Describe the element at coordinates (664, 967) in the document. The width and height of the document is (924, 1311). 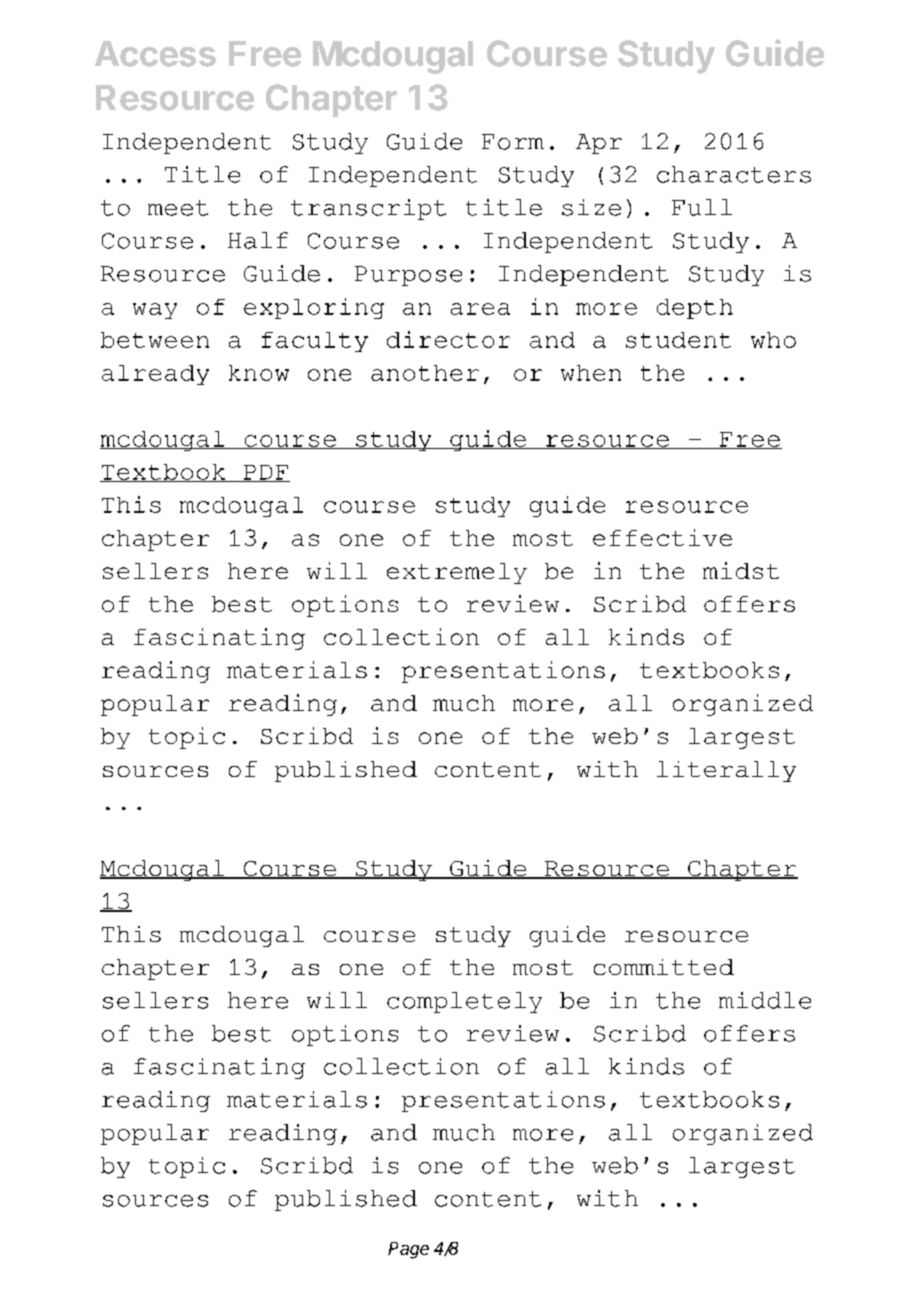
I see `committed` at that location.
